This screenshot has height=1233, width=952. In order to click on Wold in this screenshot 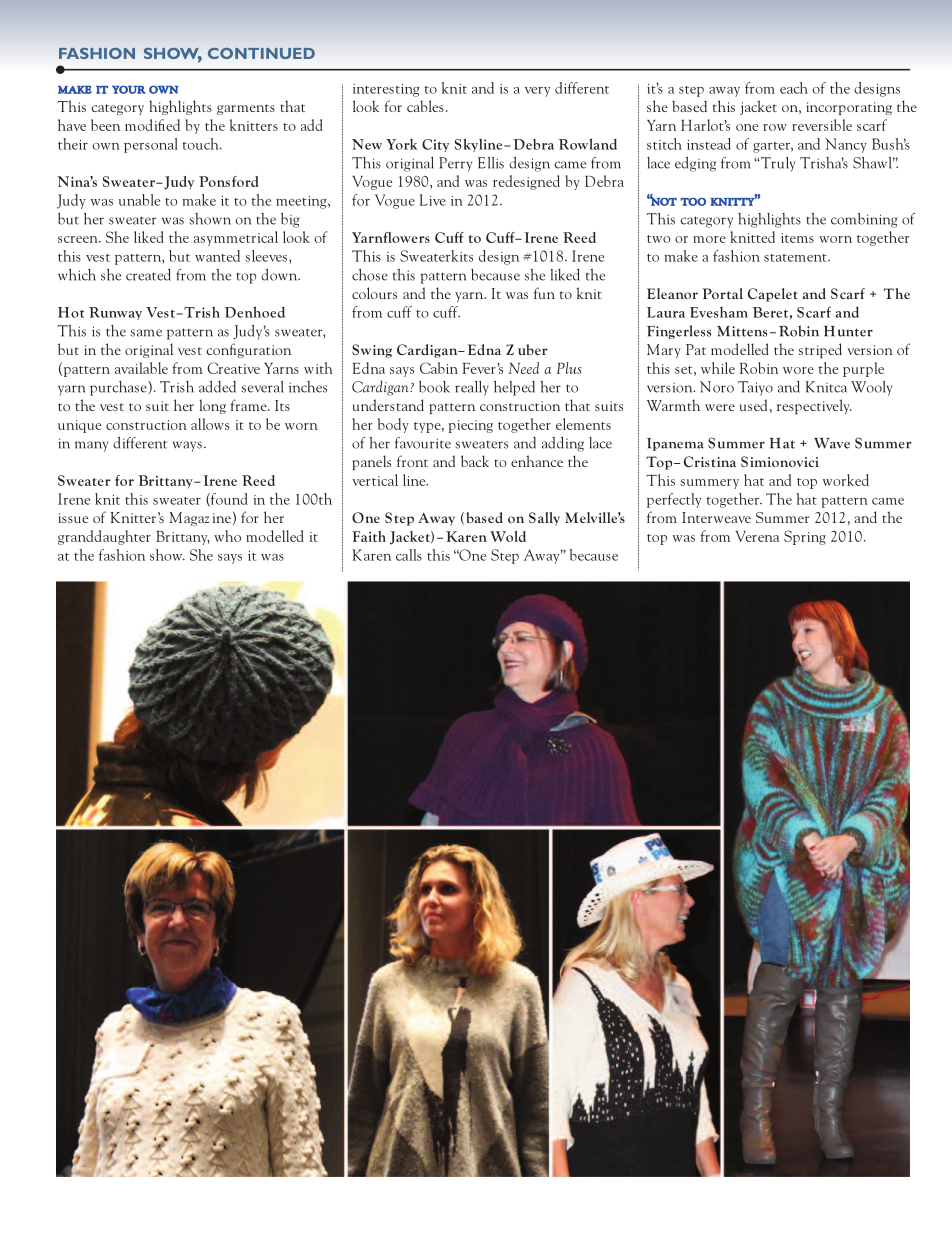, I will do `click(508, 536)`.
